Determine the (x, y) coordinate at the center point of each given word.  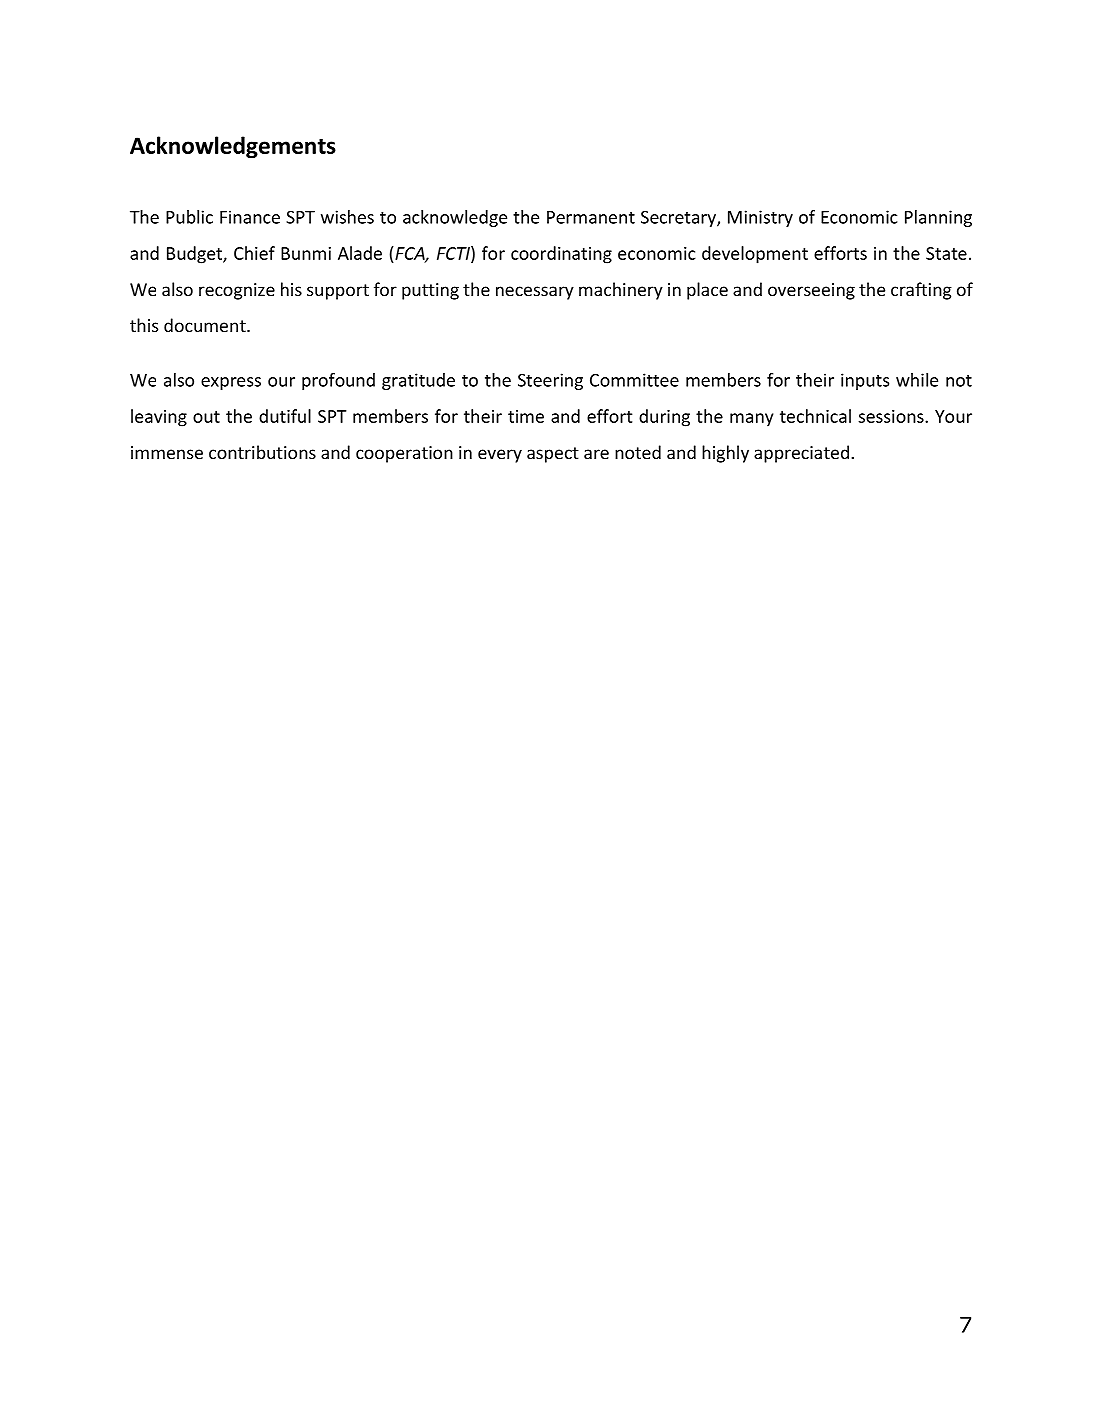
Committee (634, 380)
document (206, 325)
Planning (938, 218)
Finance (250, 217)
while (917, 380)
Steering (550, 381)
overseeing (811, 291)
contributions (262, 452)
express (231, 383)
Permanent (591, 217)
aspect (553, 455)
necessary (535, 293)
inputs (865, 381)
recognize (237, 291)
